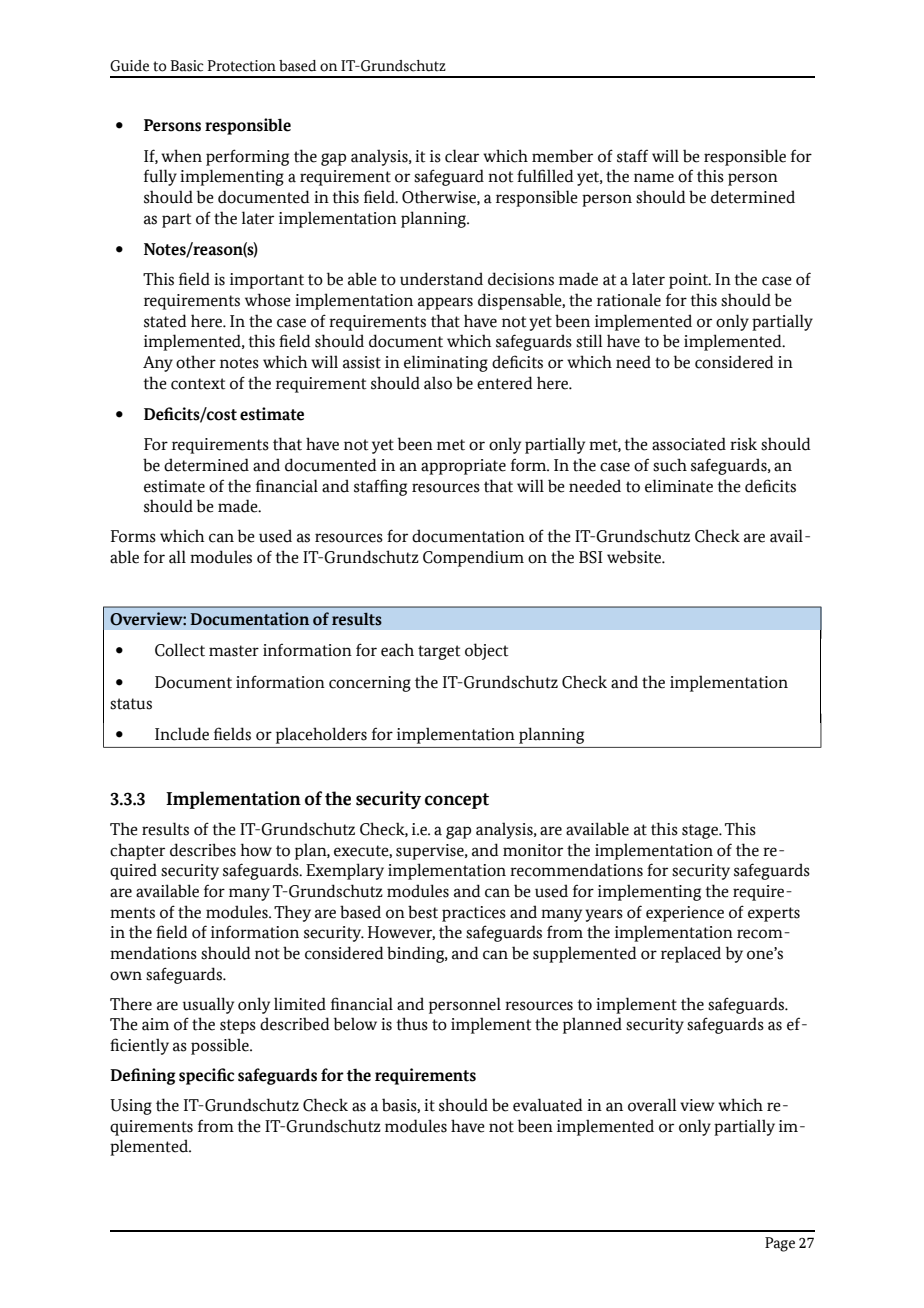  I want to click on clear, so click(462, 156).
